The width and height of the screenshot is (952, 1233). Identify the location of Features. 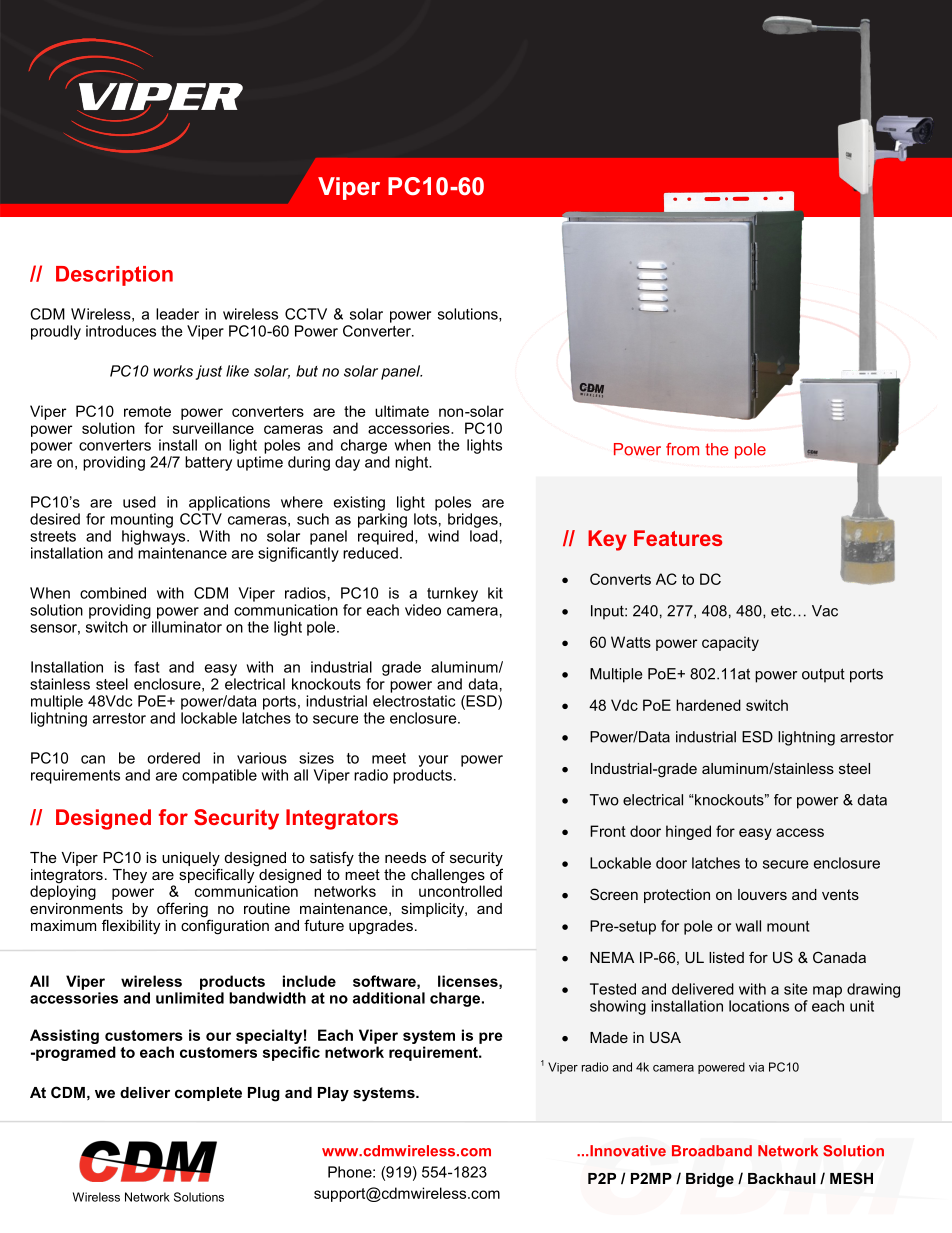
(678, 538).
